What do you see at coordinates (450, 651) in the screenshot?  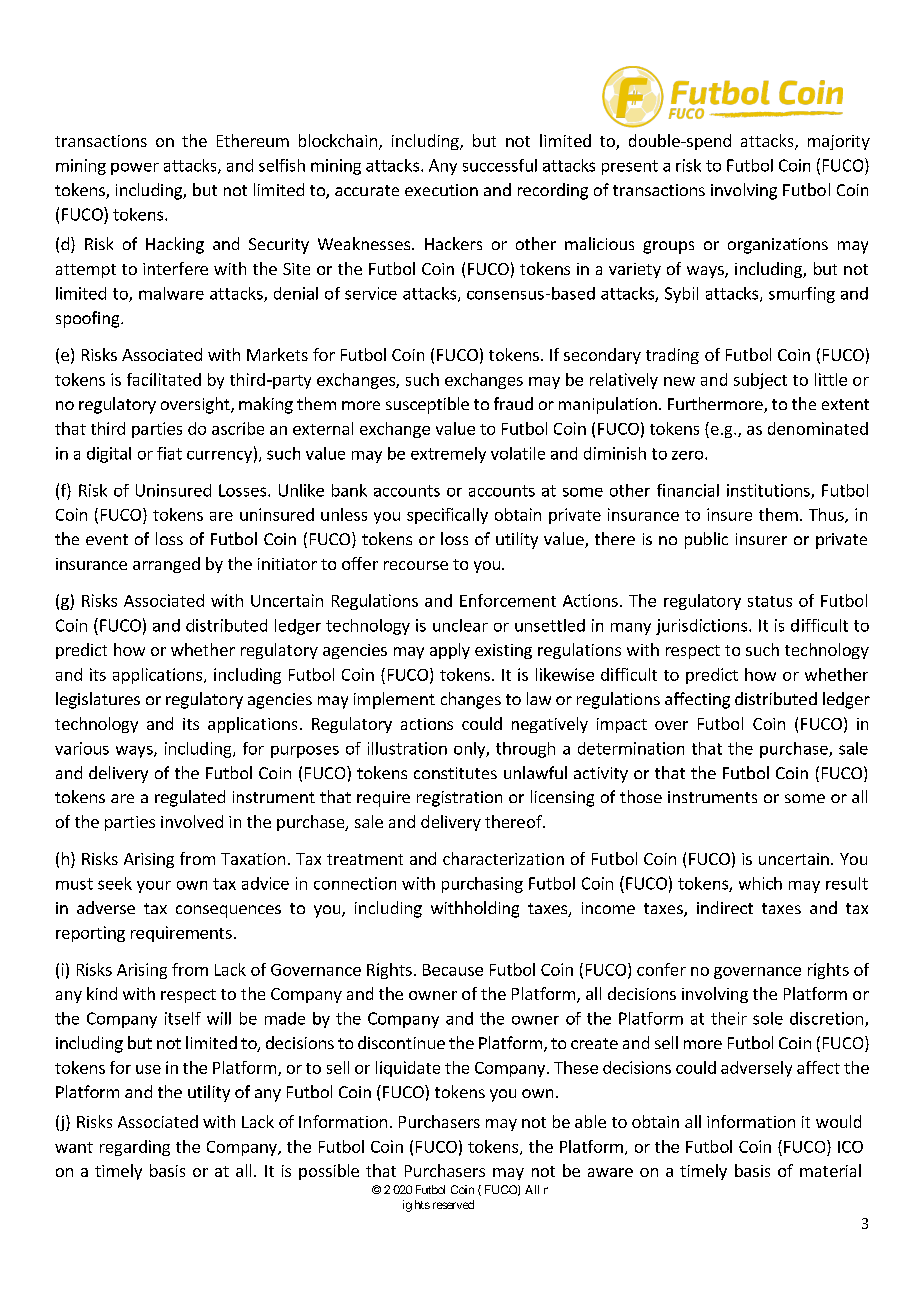 I see `apply` at bounding box center [450, 651].
